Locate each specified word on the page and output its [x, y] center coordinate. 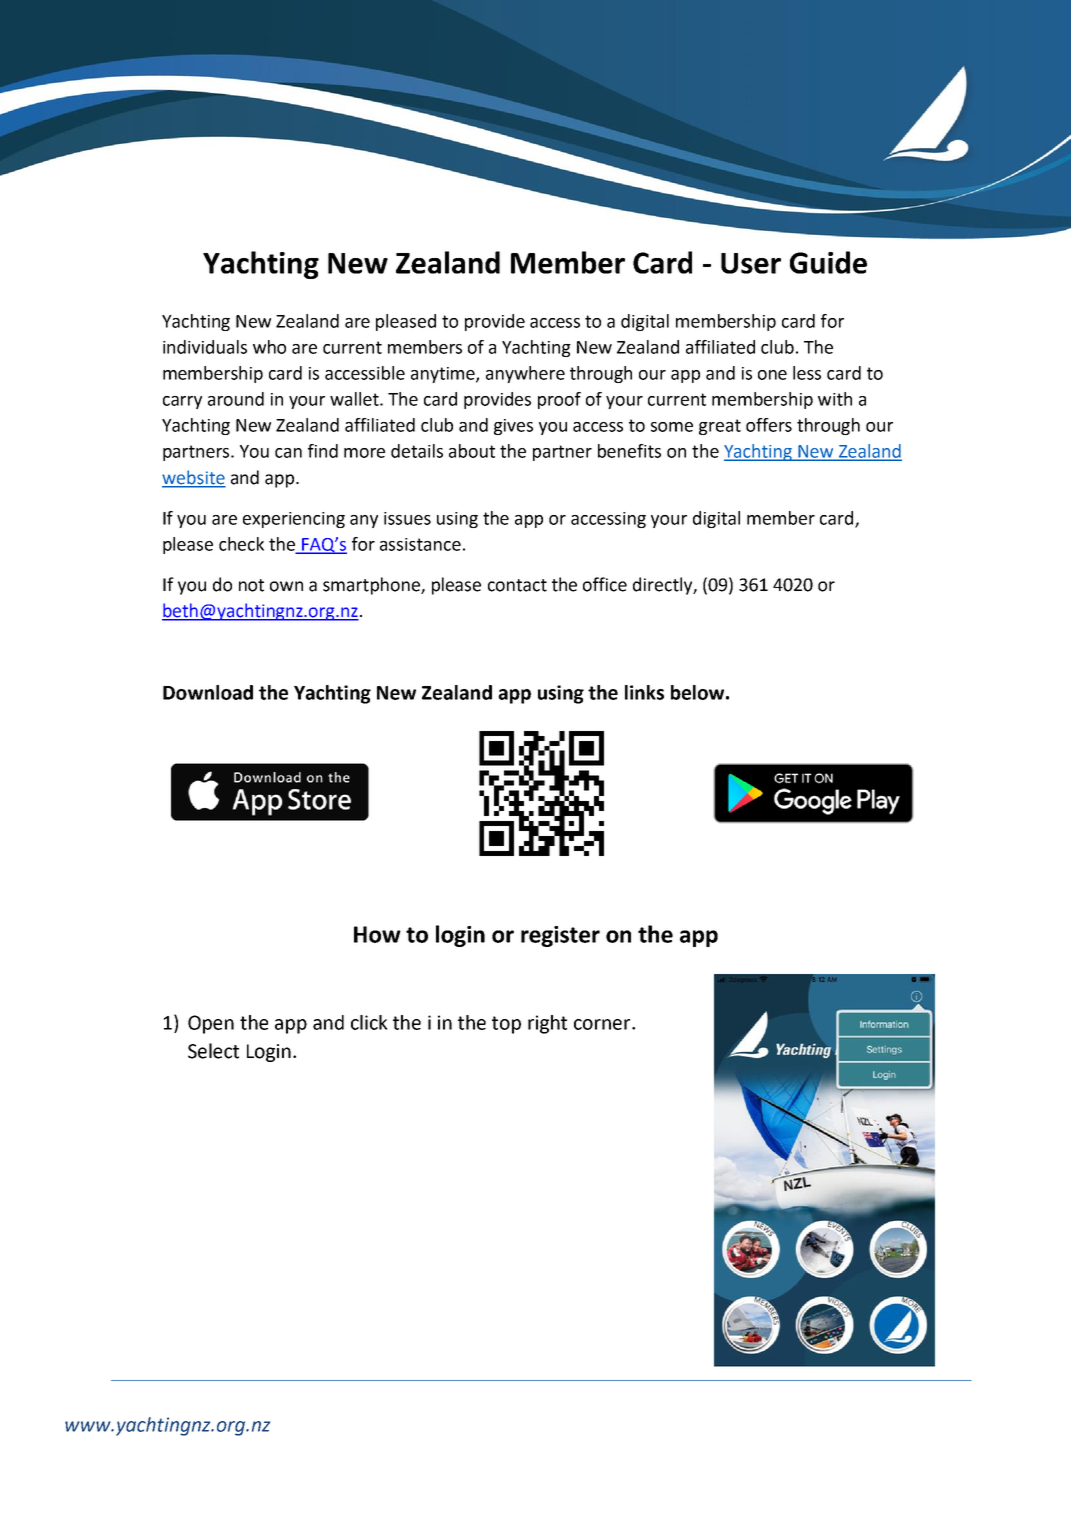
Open [211, 1024]
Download [208, 692]
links [644, 692]
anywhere [525, 374]
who [269, 347]
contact [517, 585]
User [751, 263]
